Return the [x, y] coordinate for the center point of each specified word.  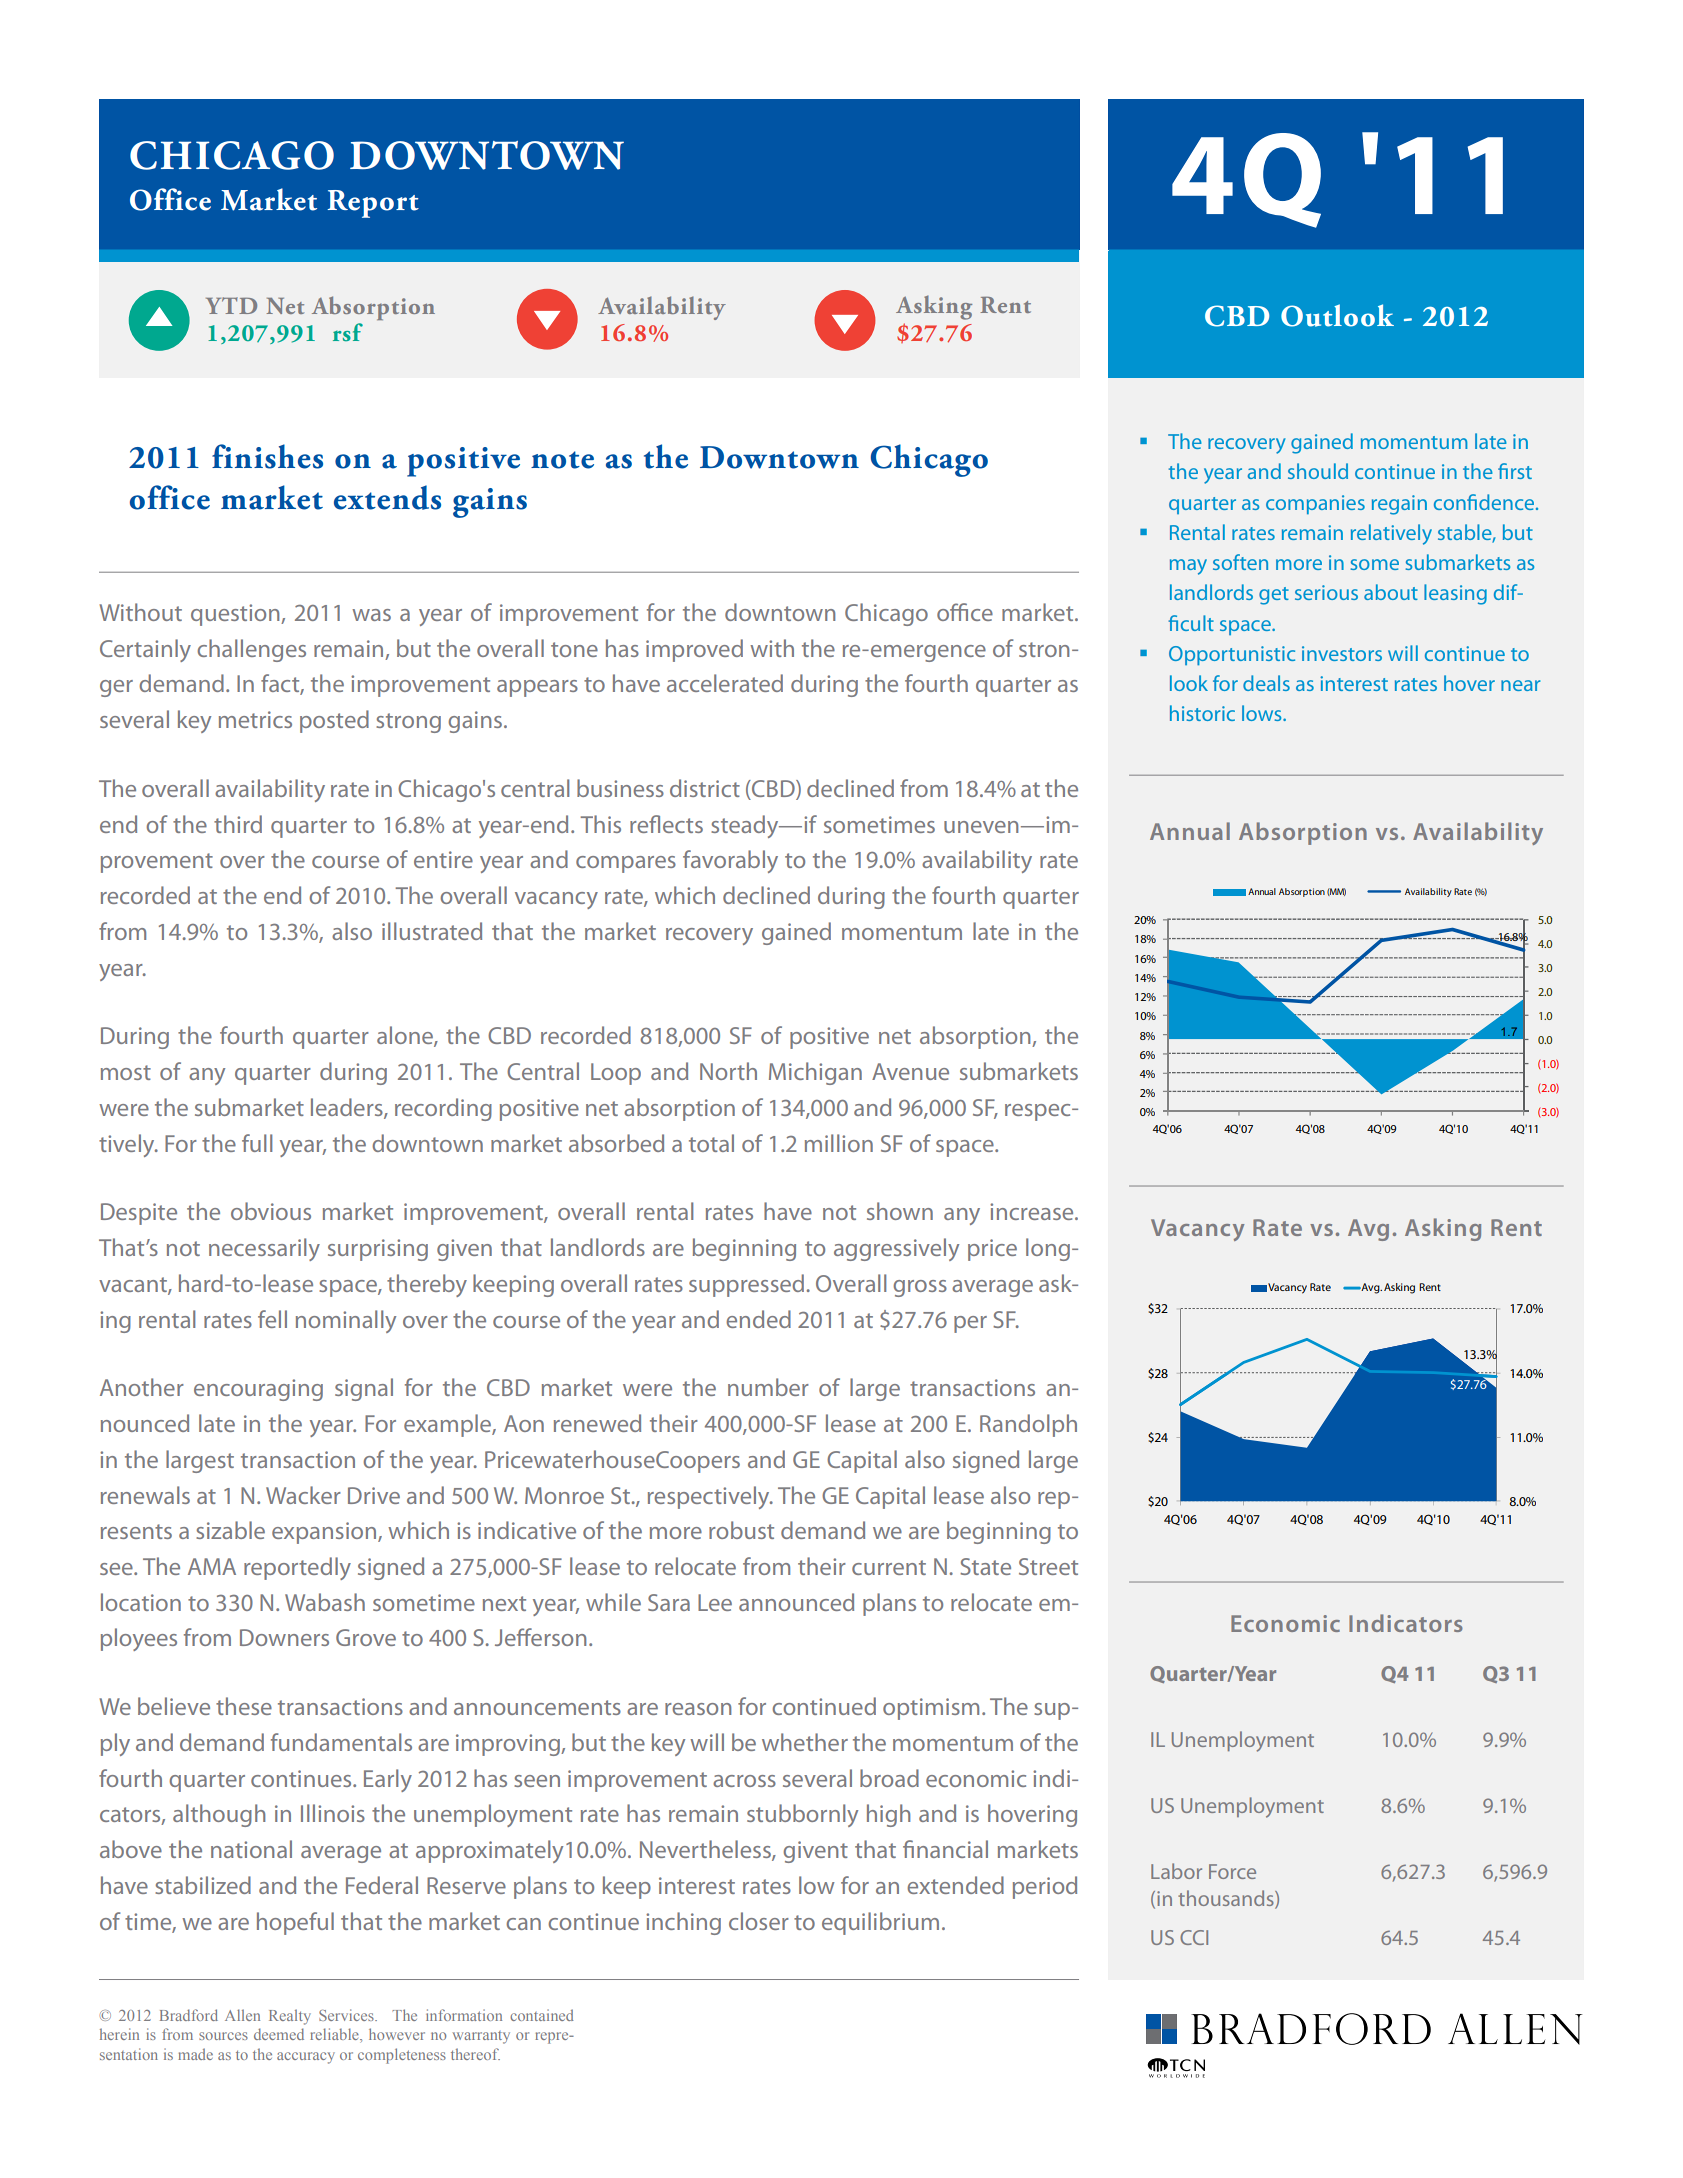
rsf [348, 332]
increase [1033, 1211]
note [562, 460]
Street [1048, 1566]
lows [1263, 713]
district [705, 788]
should [1318, 471]
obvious [271, 1211]
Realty [290, 2017]
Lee [715, 1602]
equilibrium [880, 1923]
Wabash [325, 1602]
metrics [255, 719]
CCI [1194, 1937]
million [839, 1143]
